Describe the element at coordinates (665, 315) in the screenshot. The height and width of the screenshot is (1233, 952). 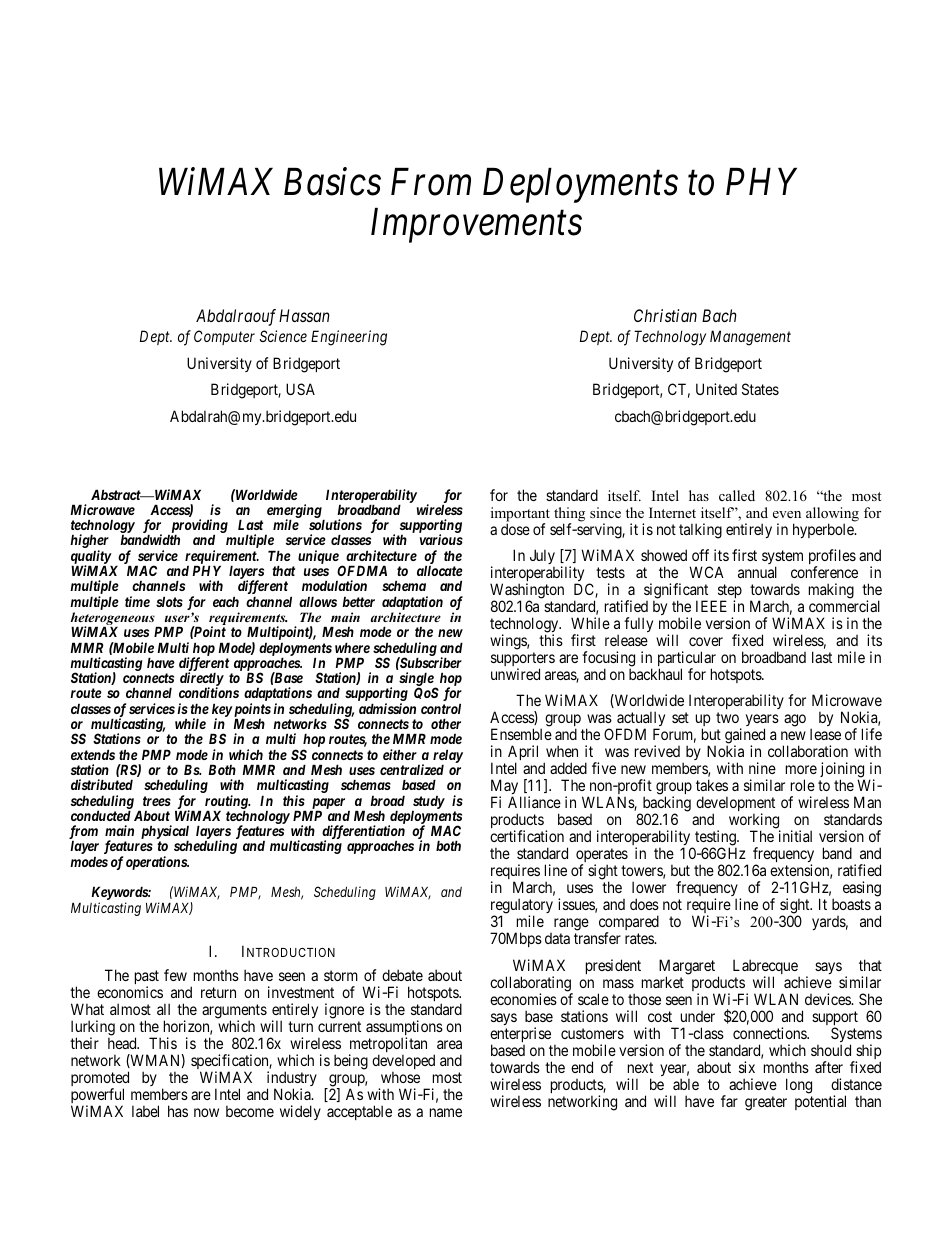
I see `Christian` at that location.
